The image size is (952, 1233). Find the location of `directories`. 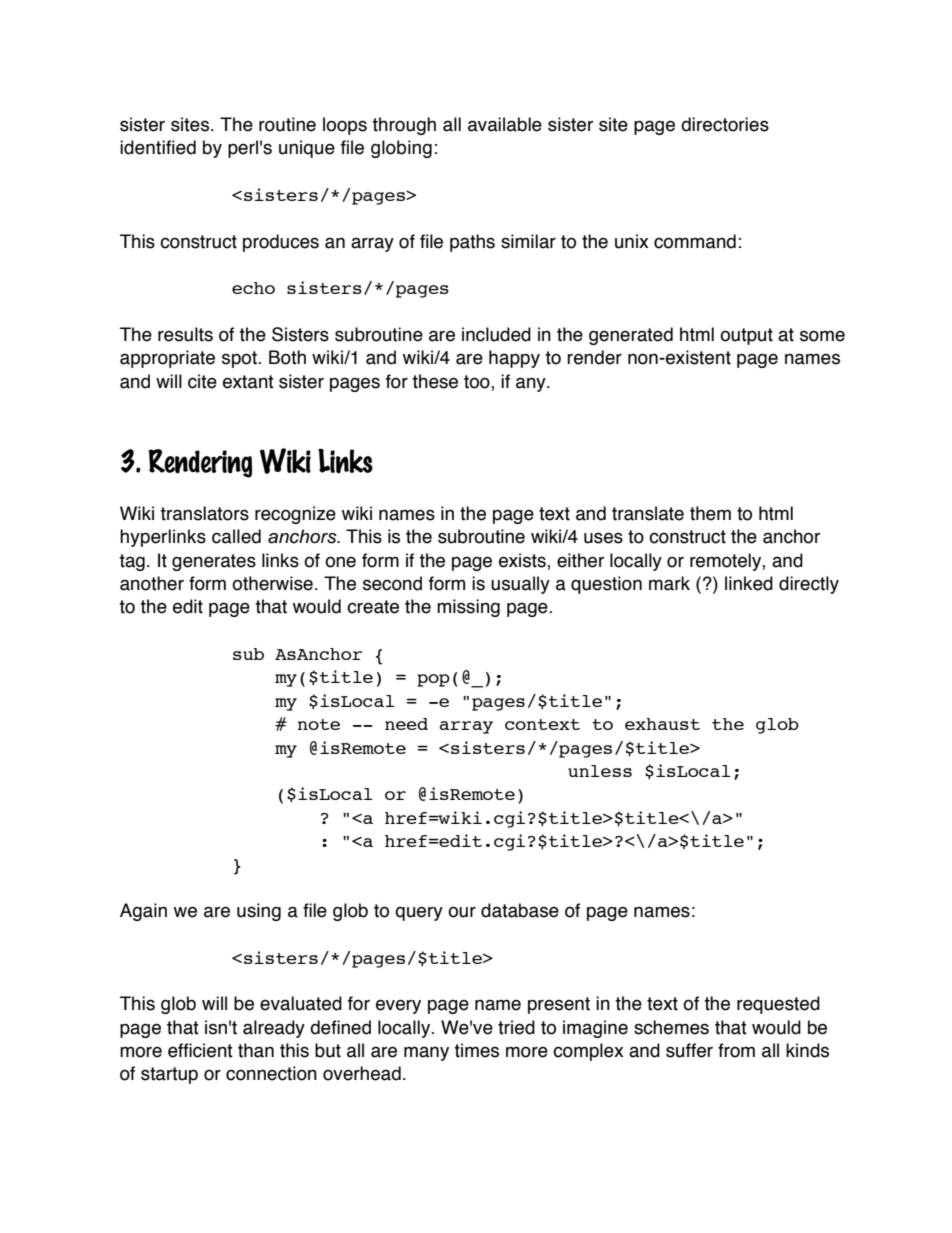

directories is located at coordinates (725, 124).
